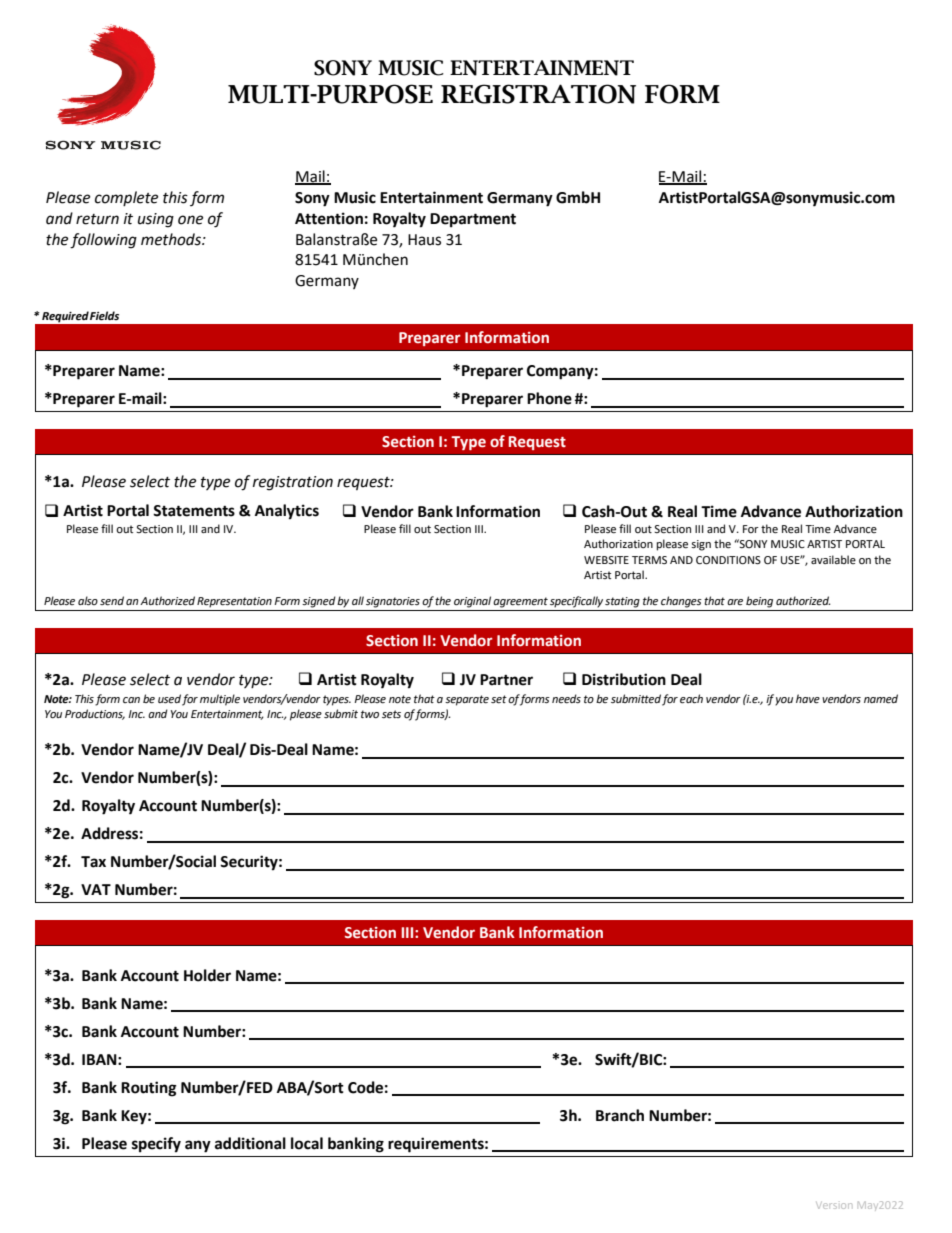 The image size is (952, 1233). What do you see at coordinates (472, 602) in the document?
I see `original` at bounding box center [472, 602].
